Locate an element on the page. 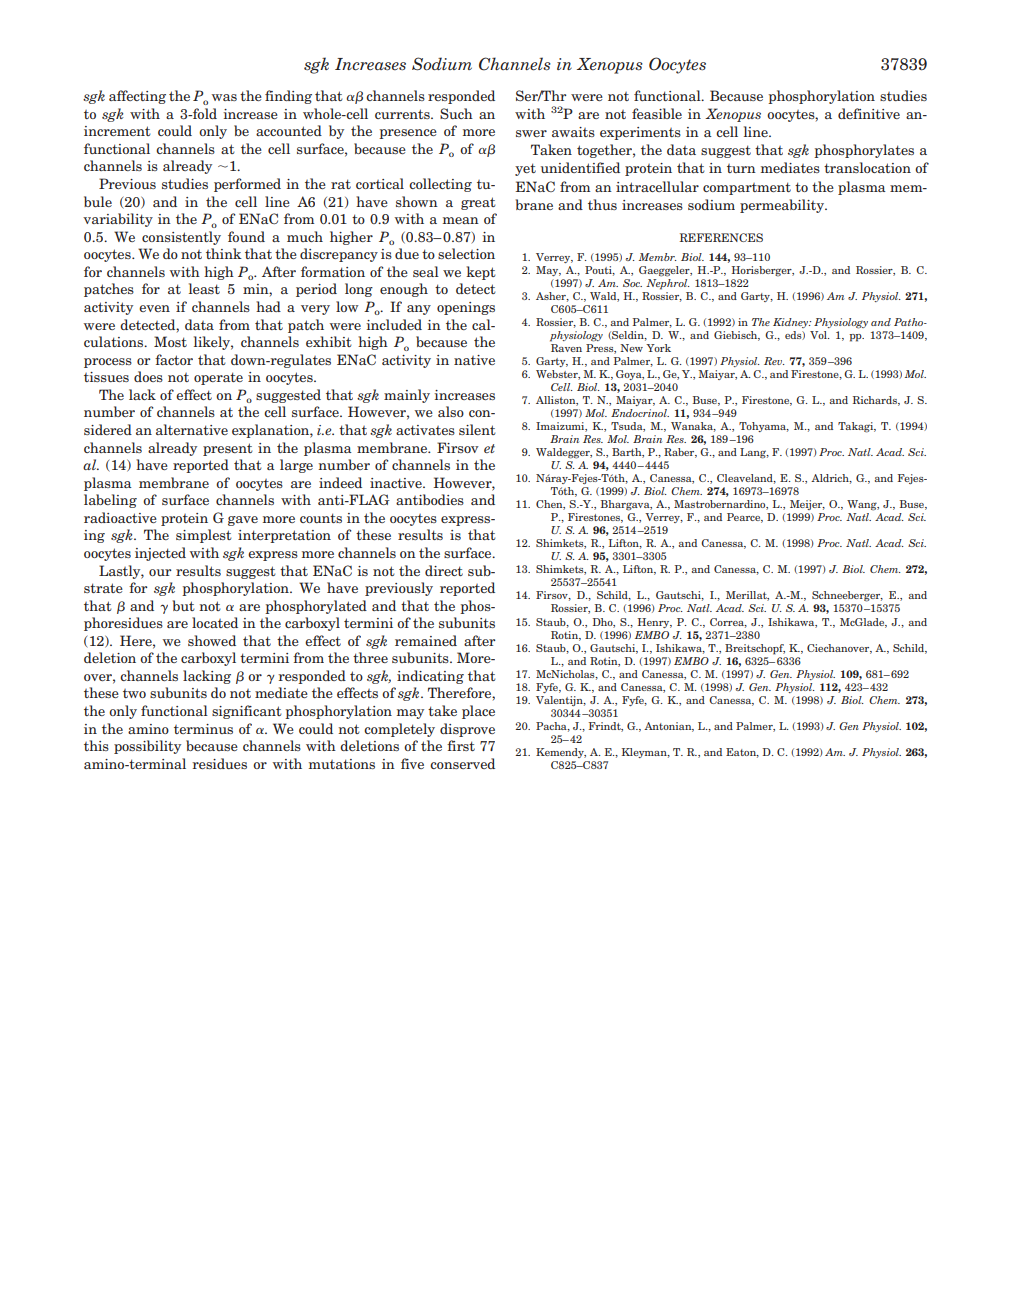 The image size is (1009, 1310). kept is located at coordinates (481, 273).
